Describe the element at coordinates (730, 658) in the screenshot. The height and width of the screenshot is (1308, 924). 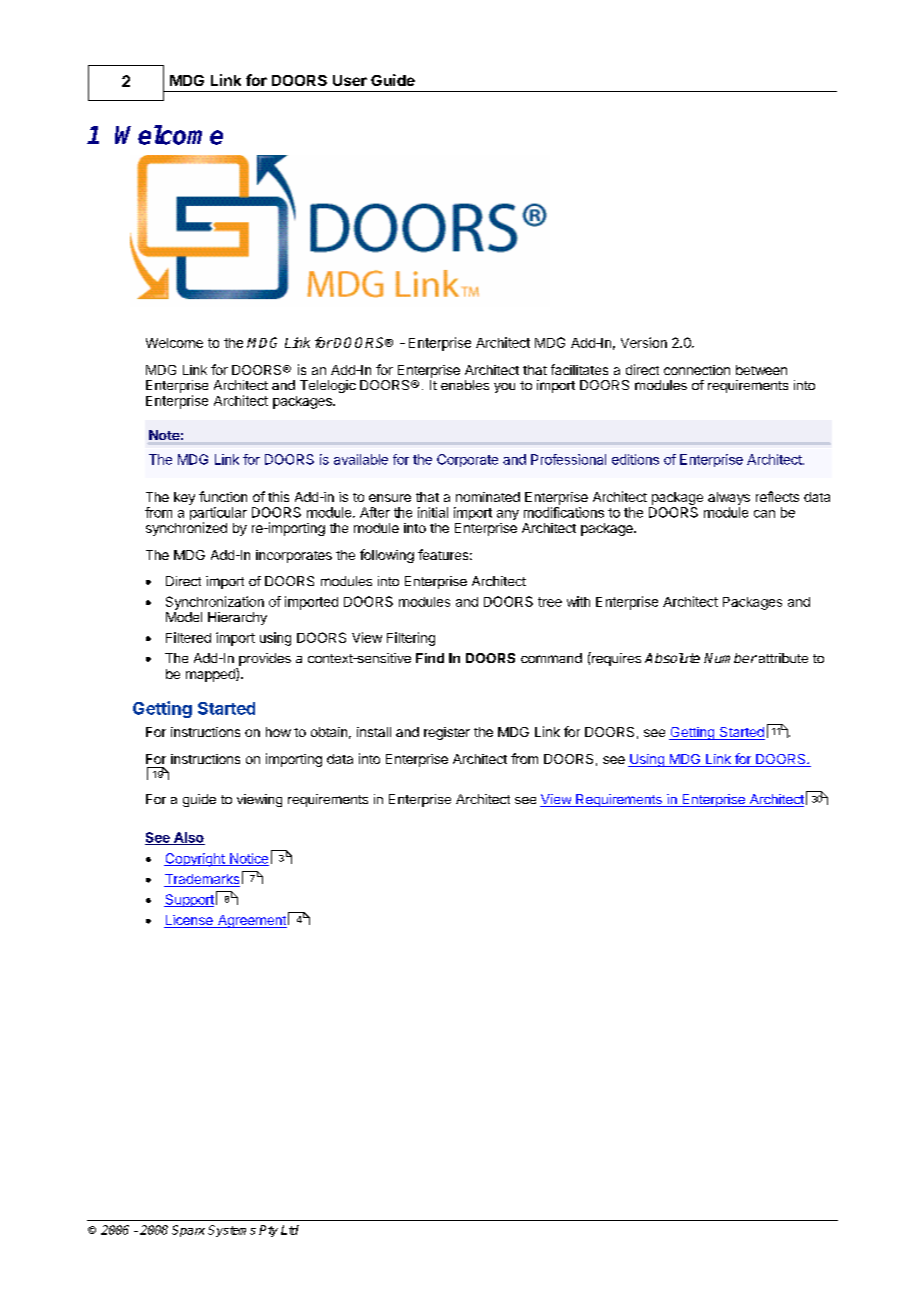
I see `Number` at that location.
